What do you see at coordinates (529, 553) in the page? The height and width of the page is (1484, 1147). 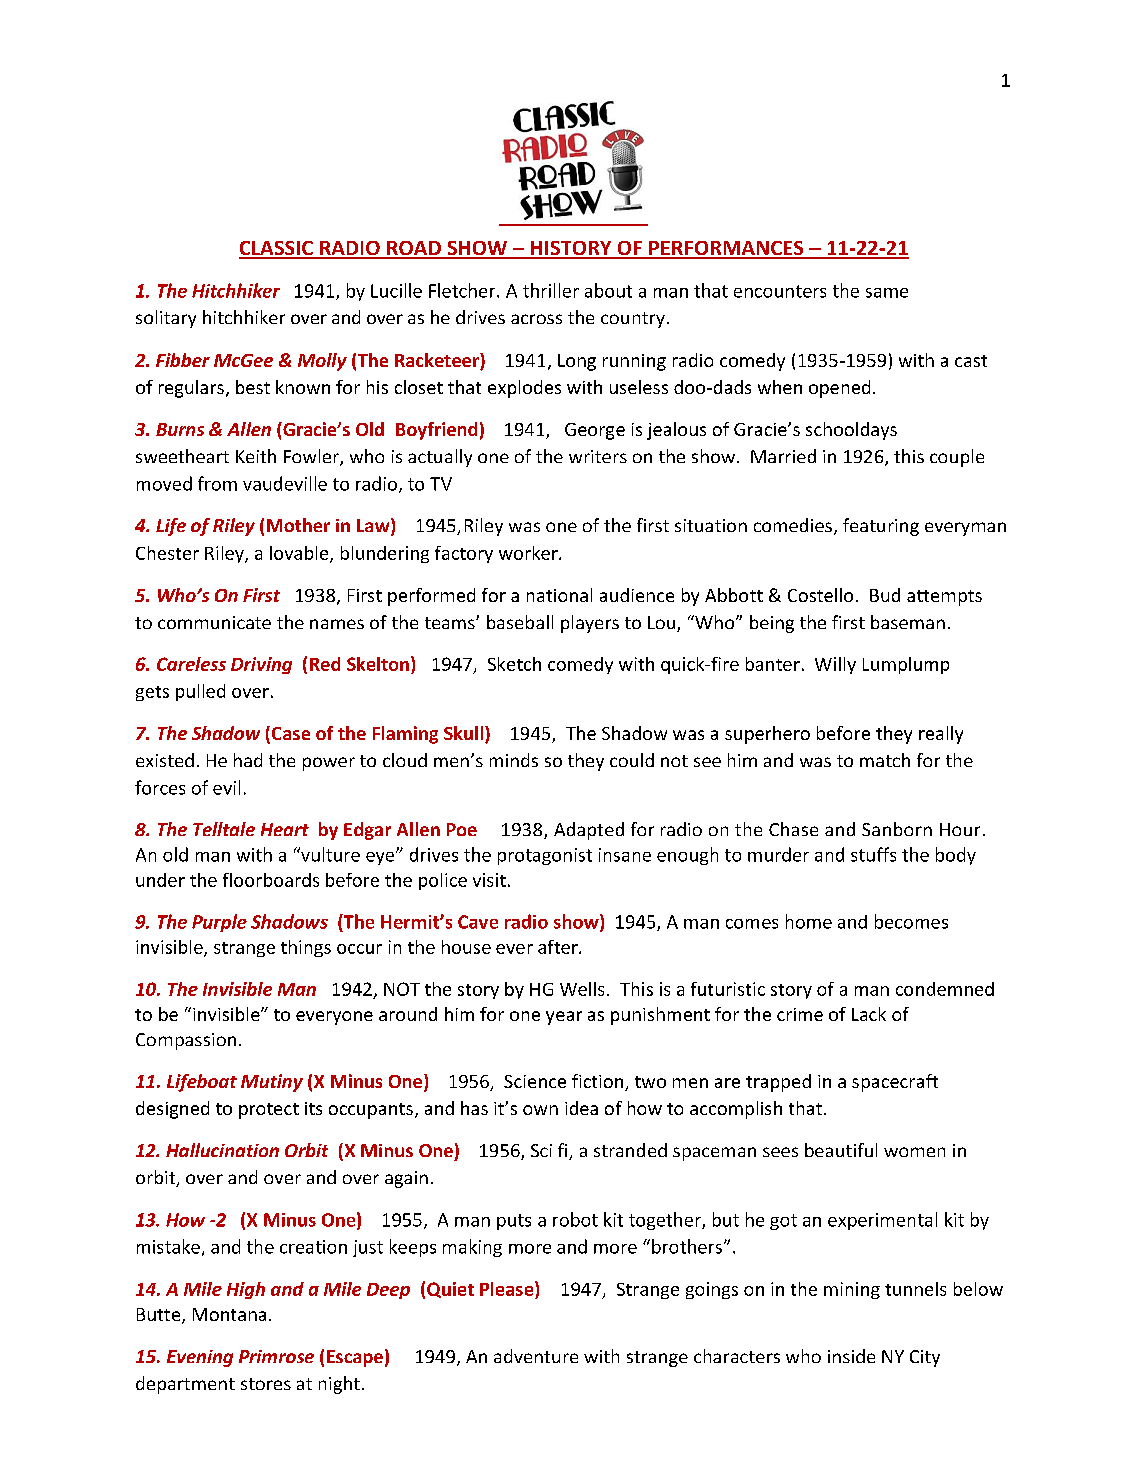 I see `worker` at bounding box center [529, 553].
